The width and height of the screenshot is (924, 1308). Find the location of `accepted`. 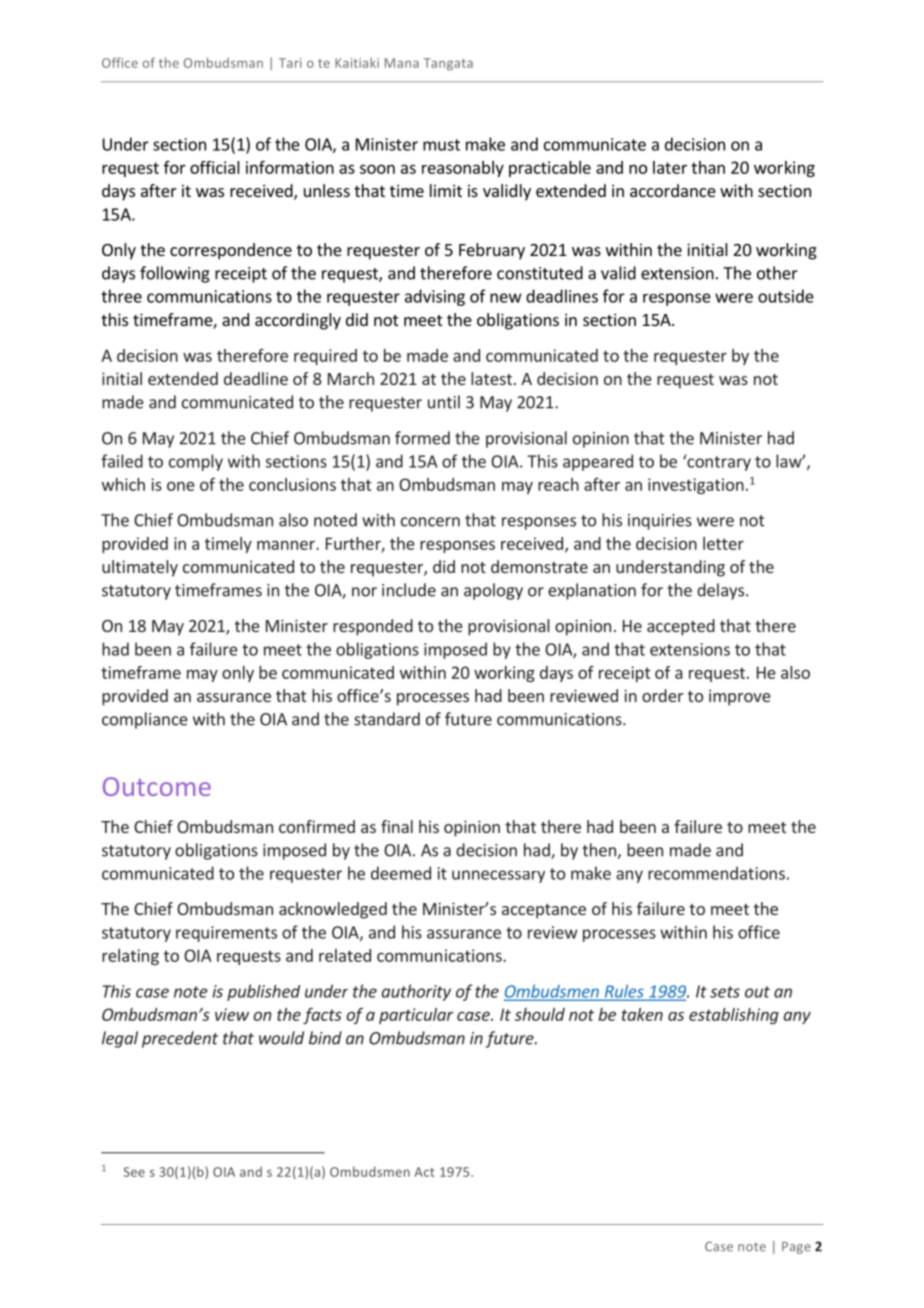

accepted is located at coordinates (681, 627).
